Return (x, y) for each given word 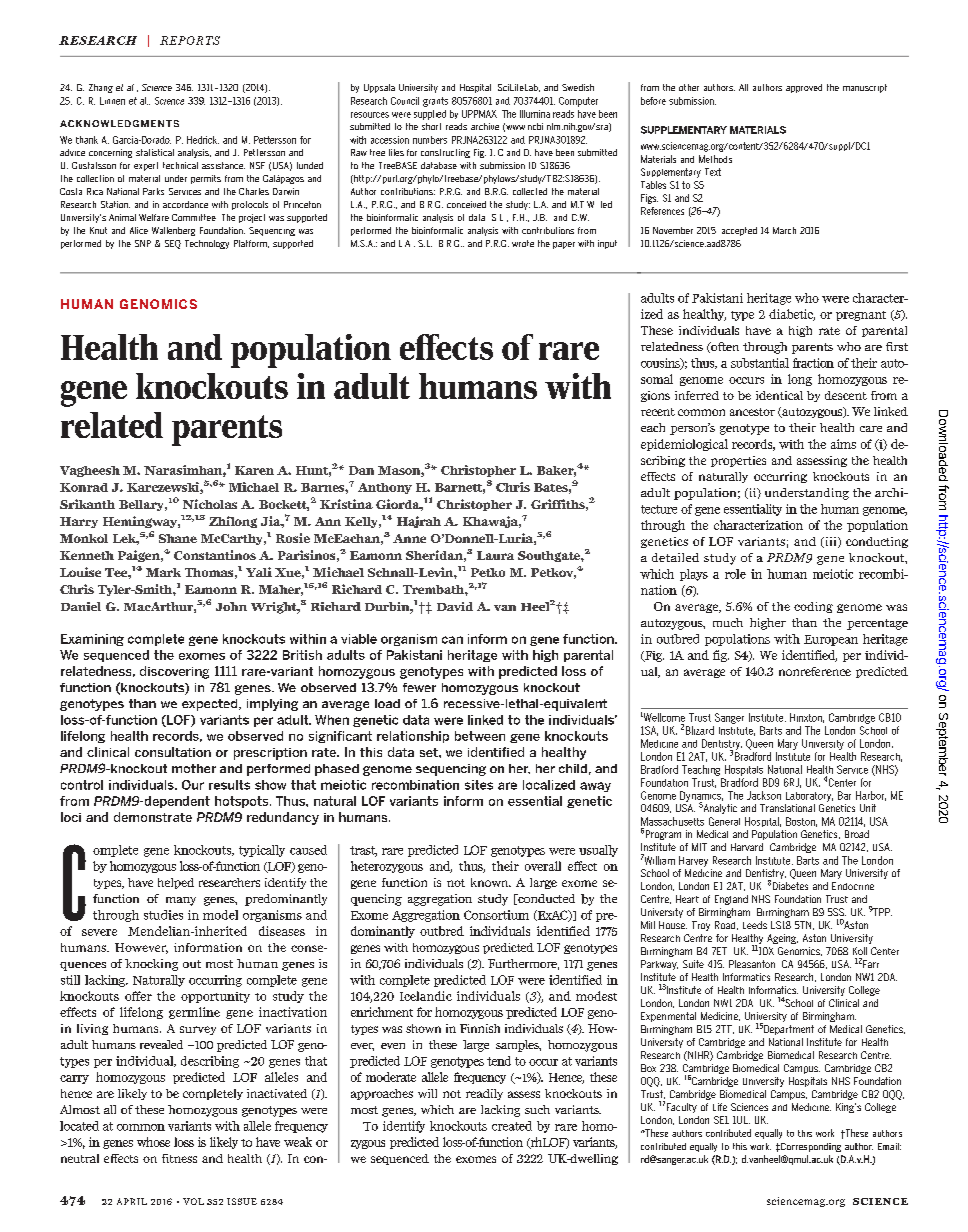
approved (804, 88)
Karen (254, 470)
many (181, 901)
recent (658, 412)
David (455, 606)
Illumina (535, 114)
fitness (179, 1158)
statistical (155, 152)
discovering (174, 672)
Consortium (496, 915)
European (831, 640)
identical (779, 395)
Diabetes (790, 886)
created (512, 1126)
